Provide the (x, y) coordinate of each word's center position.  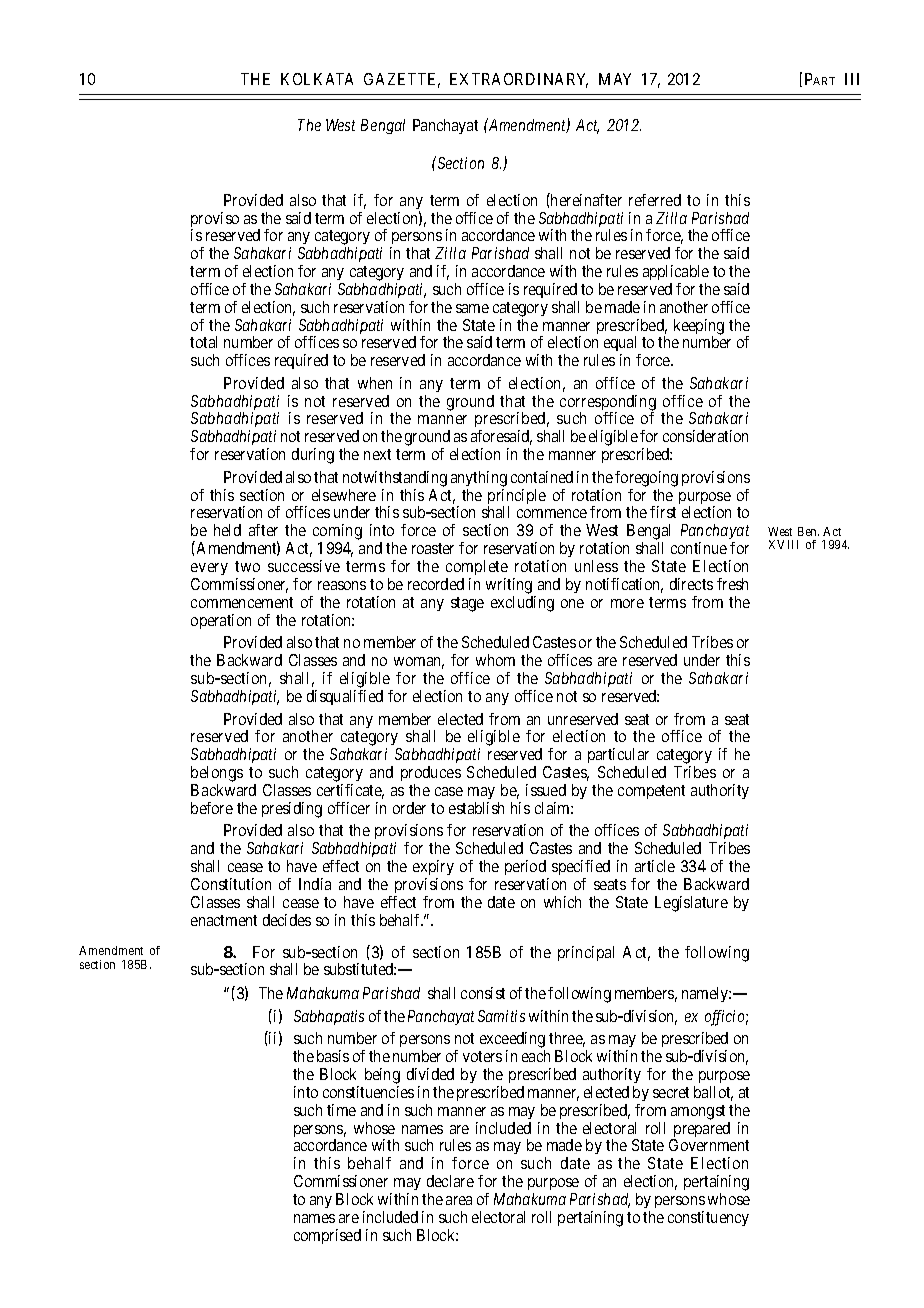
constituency (708, 1218)
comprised (327, 1236)
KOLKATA (317, 79)
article (655, 866)
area (459, 1200)
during (313, 456)
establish (476, 808)
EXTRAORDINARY (519, 80)
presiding (292, 810)
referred (655, 200)
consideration (705, 436)
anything (479, 480)
